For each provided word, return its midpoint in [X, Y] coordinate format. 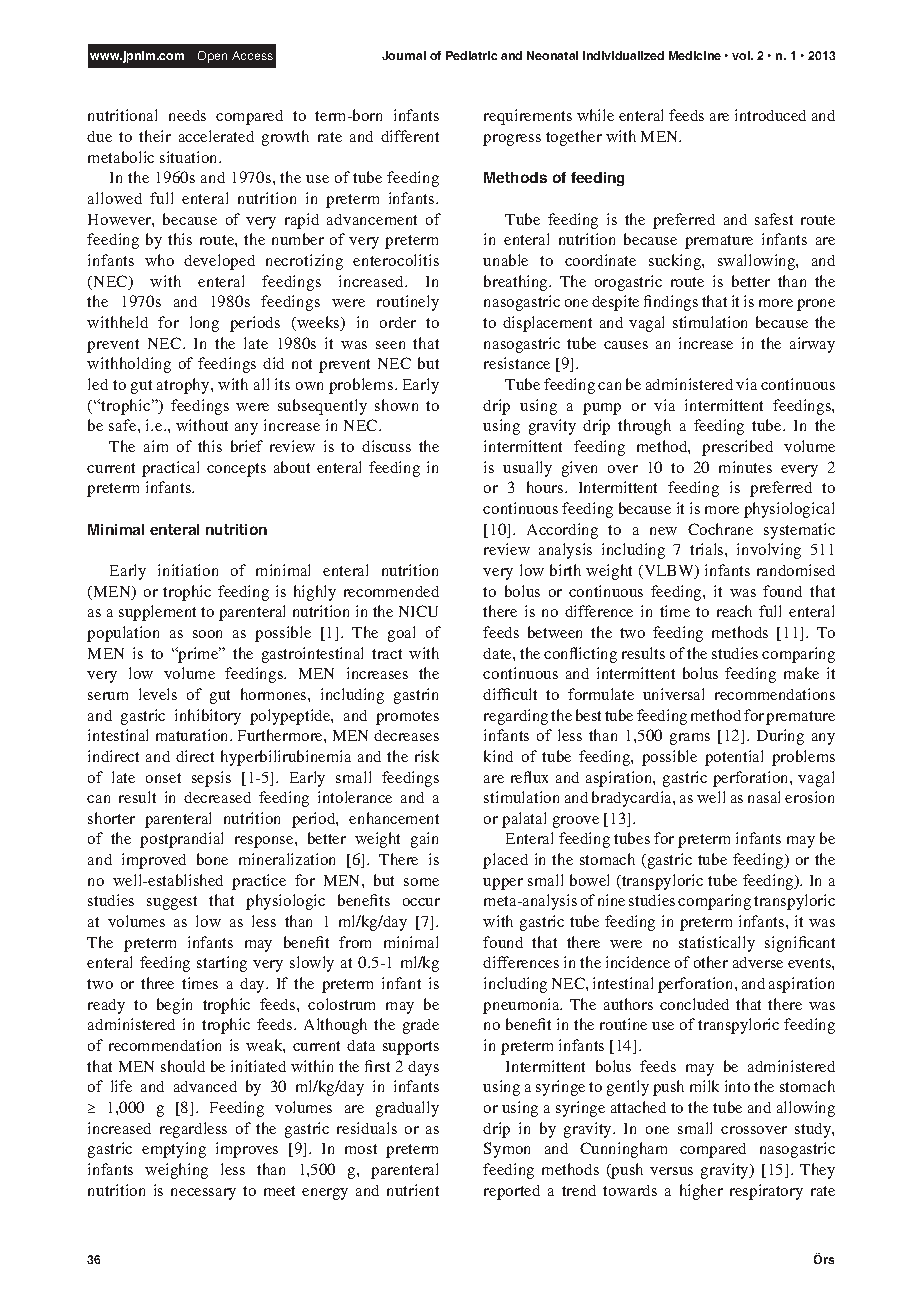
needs [187, 115]
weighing [176, 1171]
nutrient [413, 1190]
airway [812, 345]
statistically [717, 944]
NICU [418, 611]
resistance [517, 363]
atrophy [184, 386]
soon [207, 634]
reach [734, 611]
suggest [172, 903]
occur [421, 902]
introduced [770, 115]
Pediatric [471, 55]
